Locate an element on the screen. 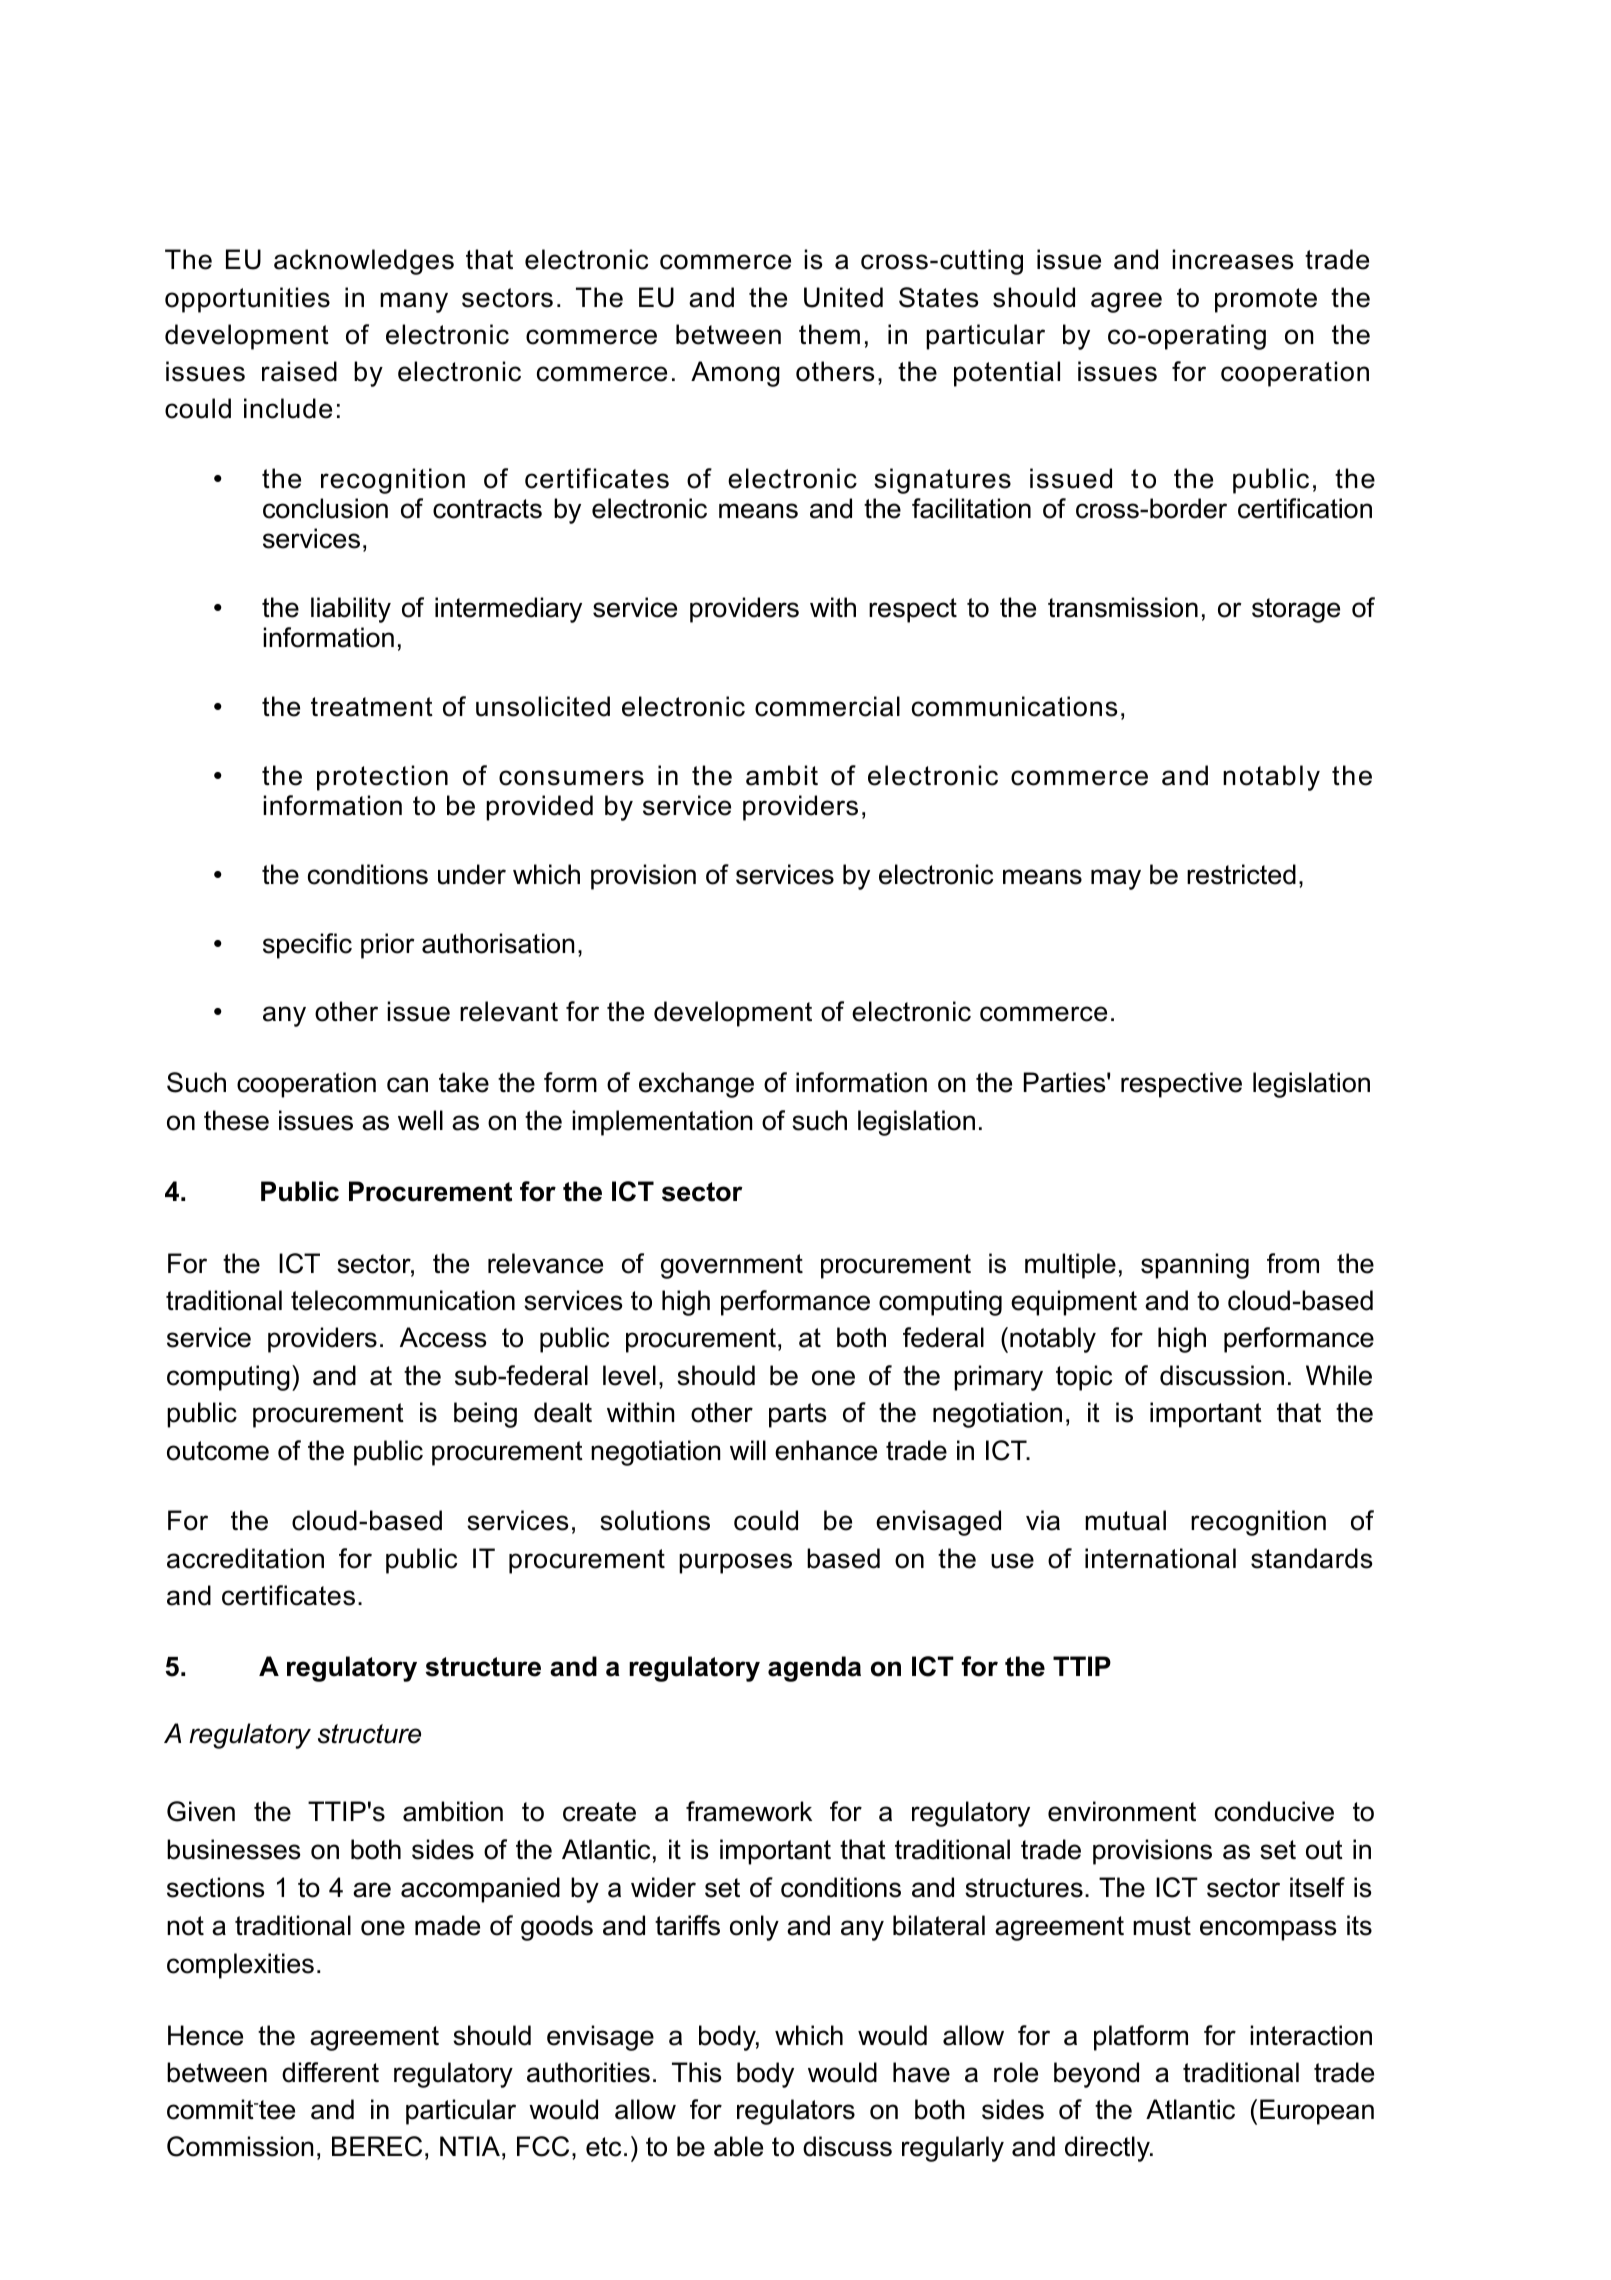 This screenshot has height=2280, width=1611. them is located at coordinates (829, 334).
